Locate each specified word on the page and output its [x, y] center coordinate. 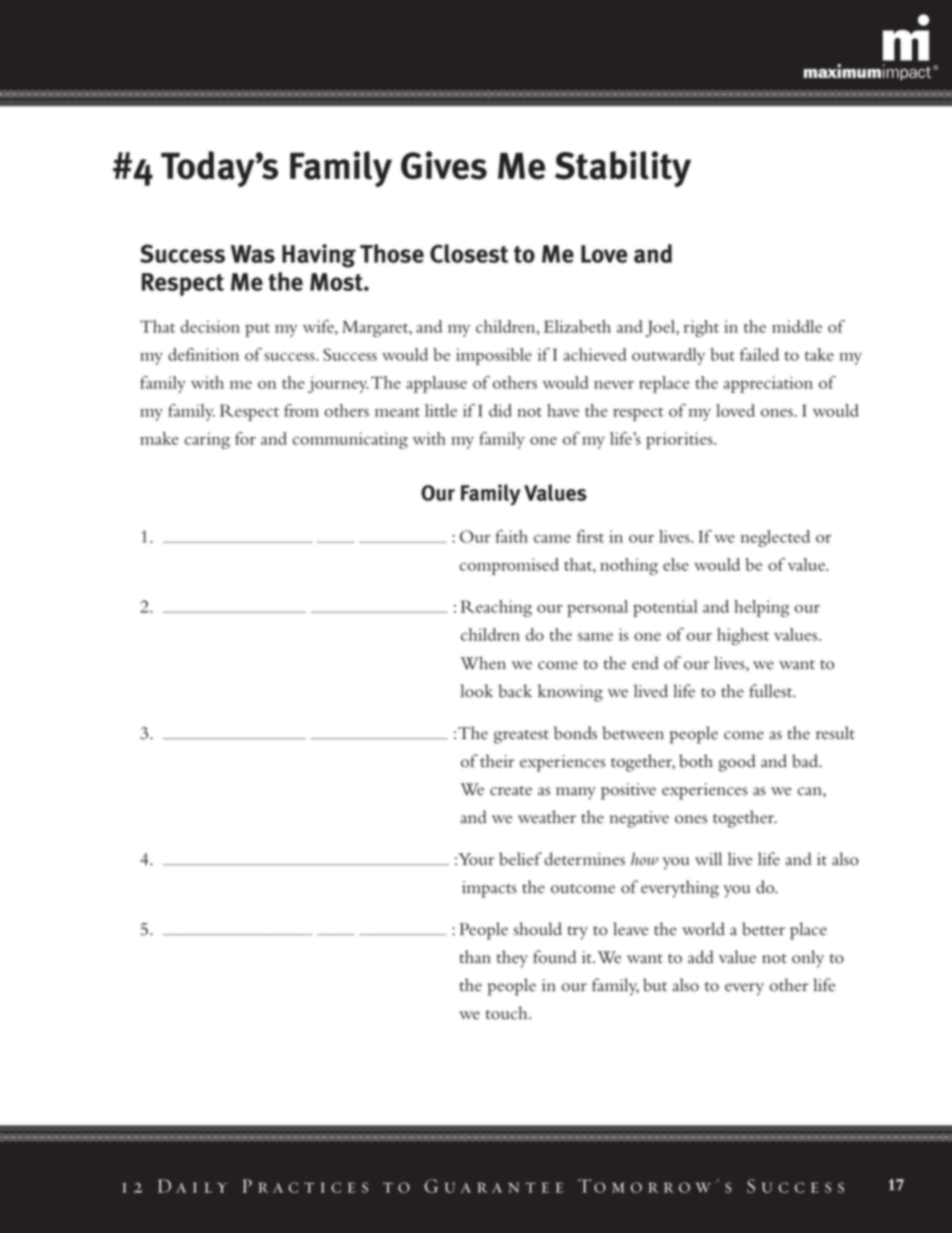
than [475, 957]
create [511, 791]
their [497, 761]
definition [203, 354]
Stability [623, 169]
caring [207, 440]
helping [762, 608]
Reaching [496, 608]
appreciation [768, 384]
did [500, 410]
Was [253, 254]
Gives [444, 165]
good [737, 763]
